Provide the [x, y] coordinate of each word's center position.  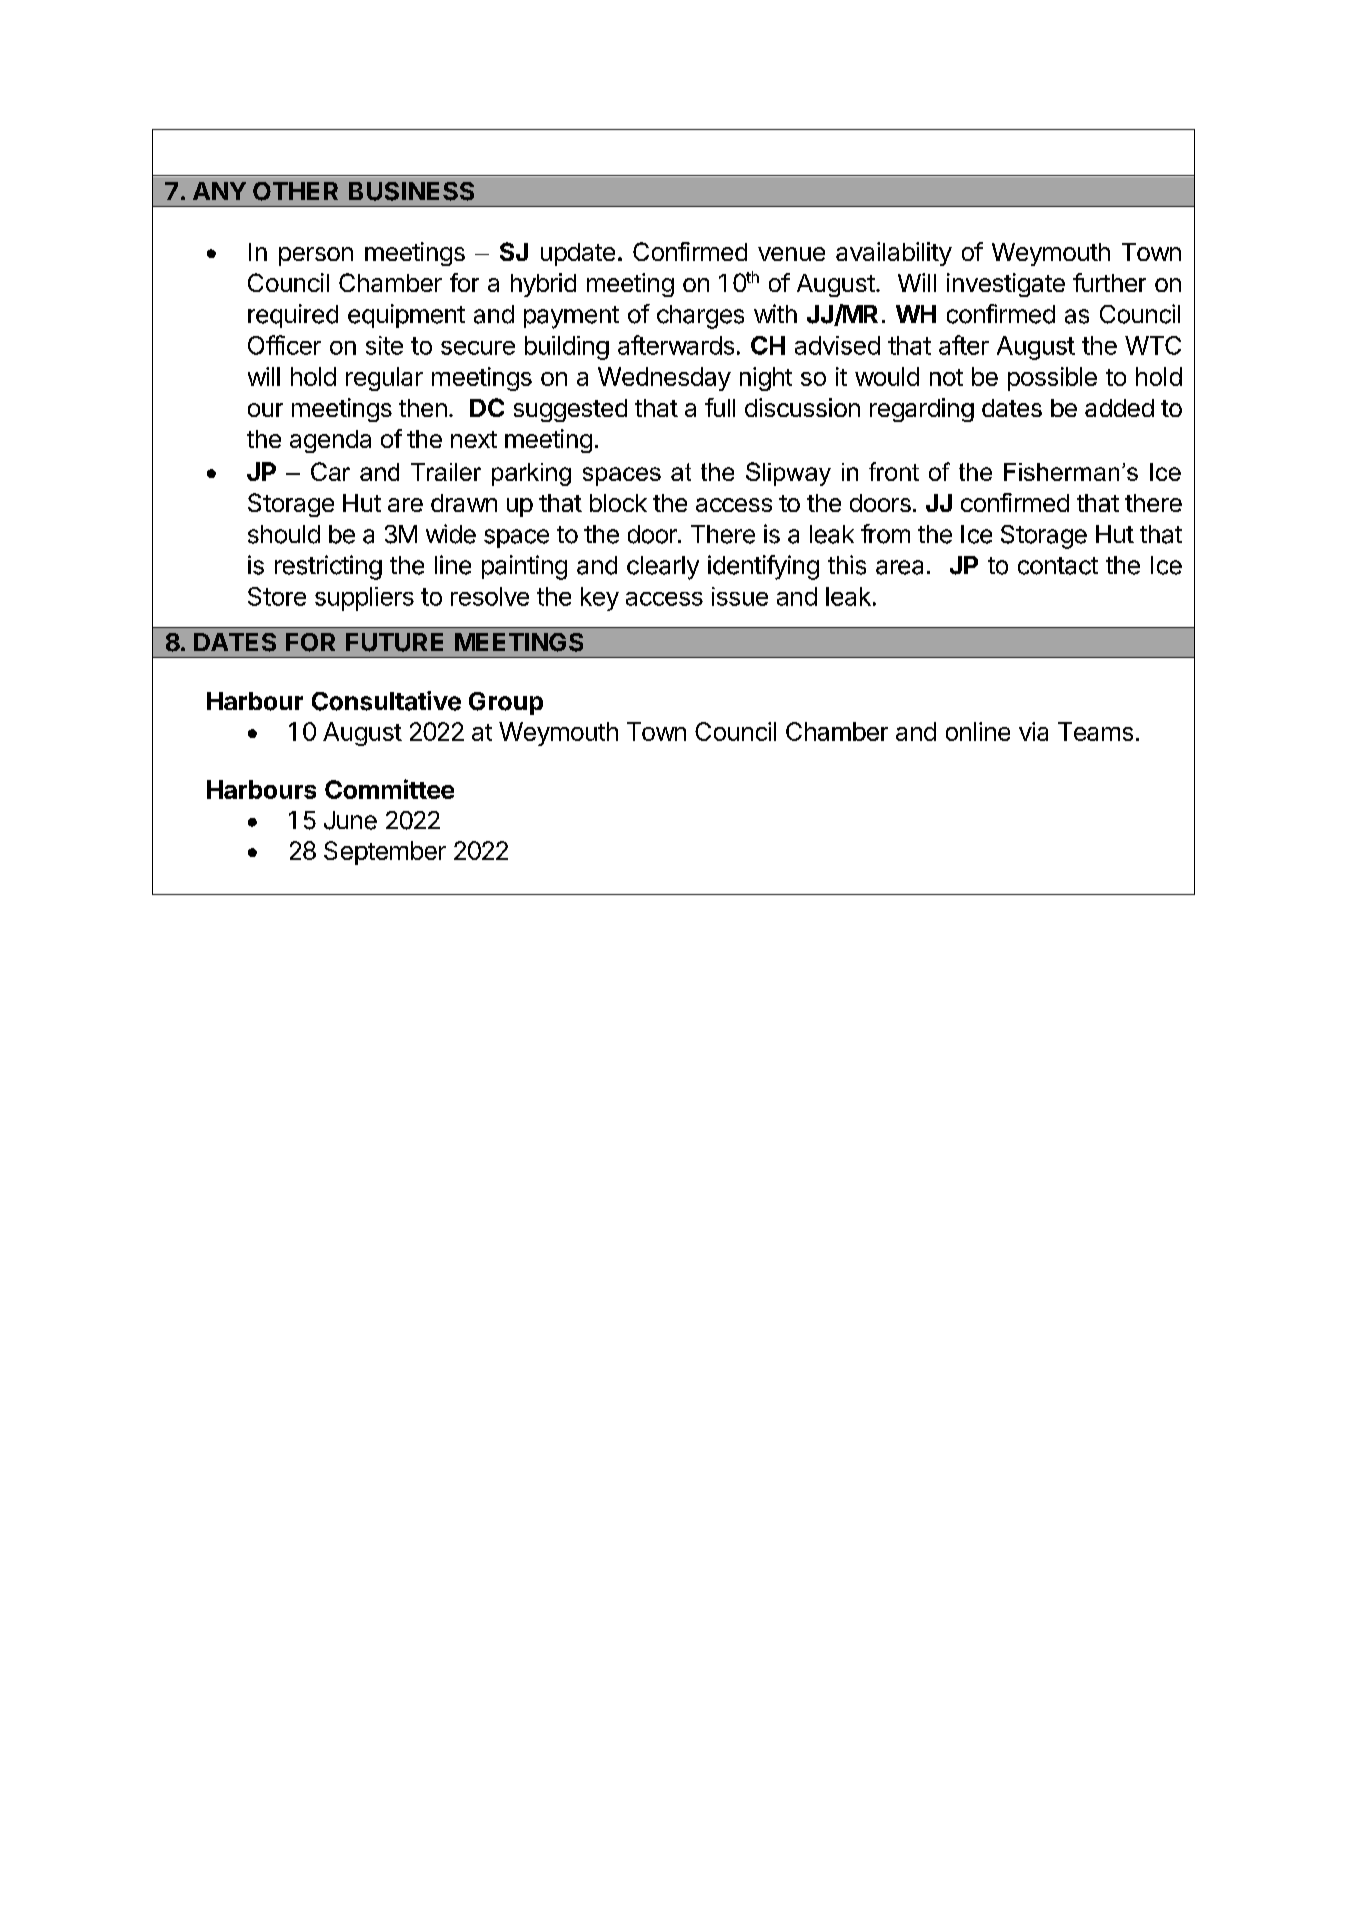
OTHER [295, 191]
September [385, 853]
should [284, 534]
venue [791, 254]
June [350, 820]
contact [1058, 566]
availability [894, 254]
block [618, 503]
